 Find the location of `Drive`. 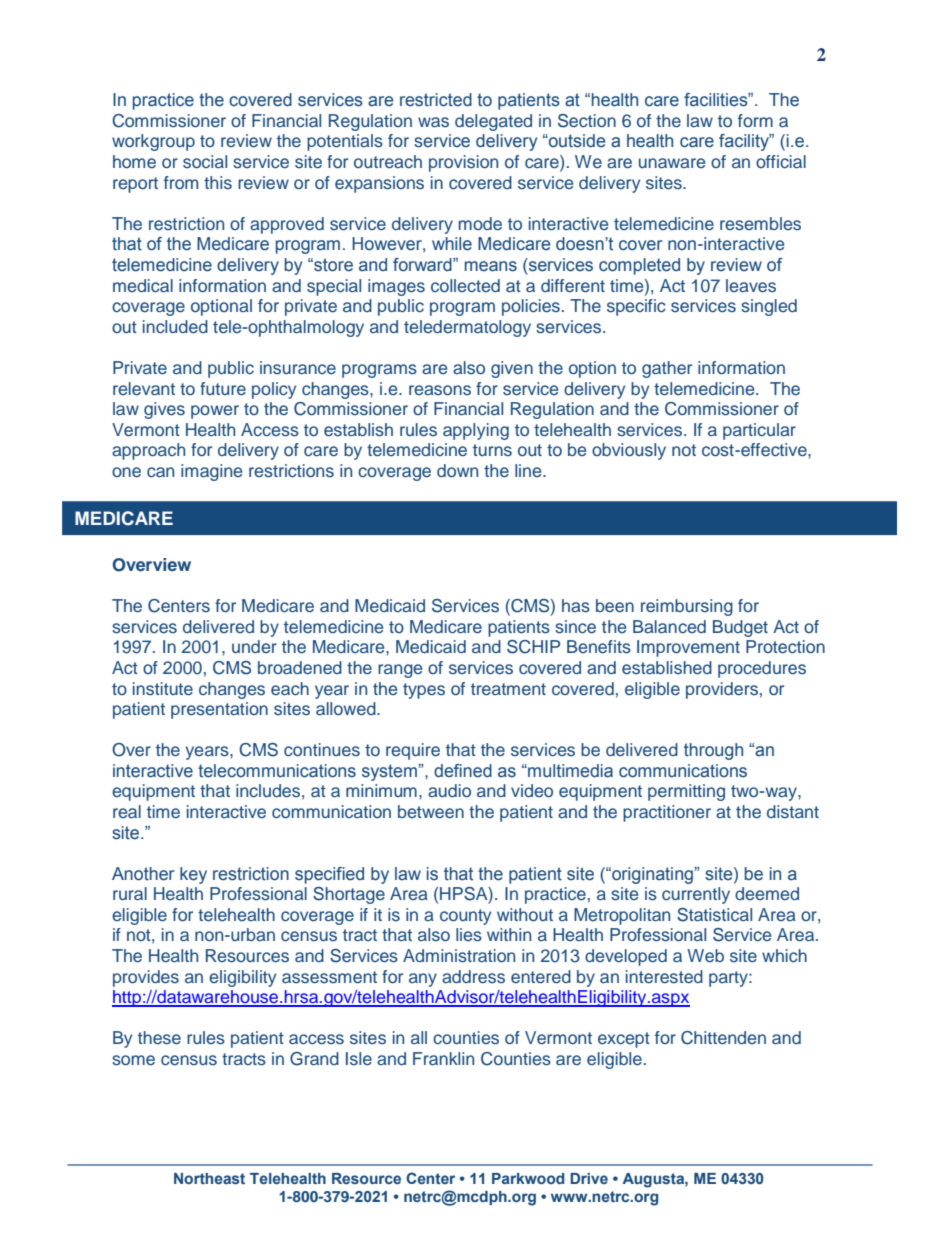

Drive is located at coordinates (589, 1178).
